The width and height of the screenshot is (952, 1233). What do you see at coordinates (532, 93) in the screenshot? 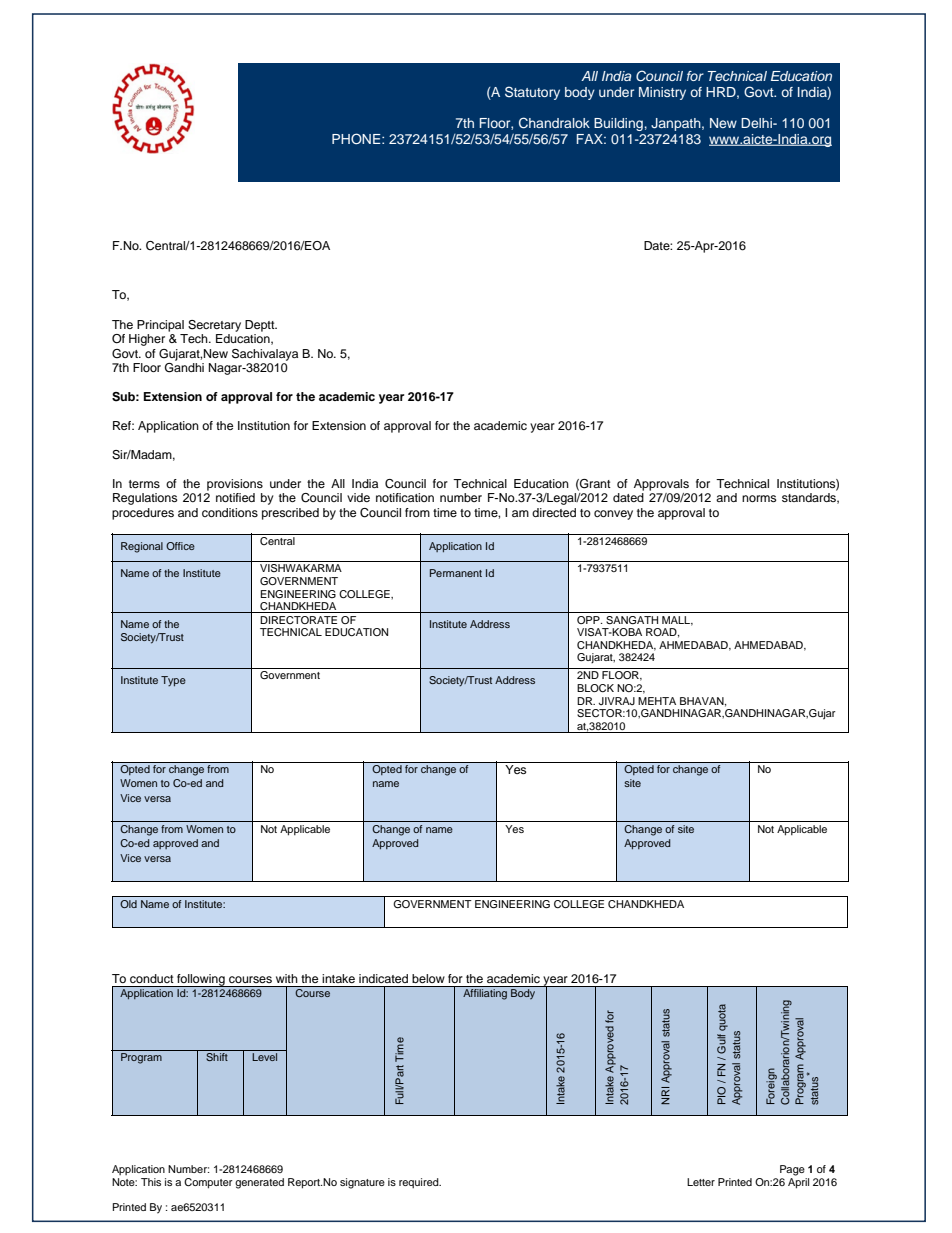
I see `Statutory` at bounding box center [532, 93].
